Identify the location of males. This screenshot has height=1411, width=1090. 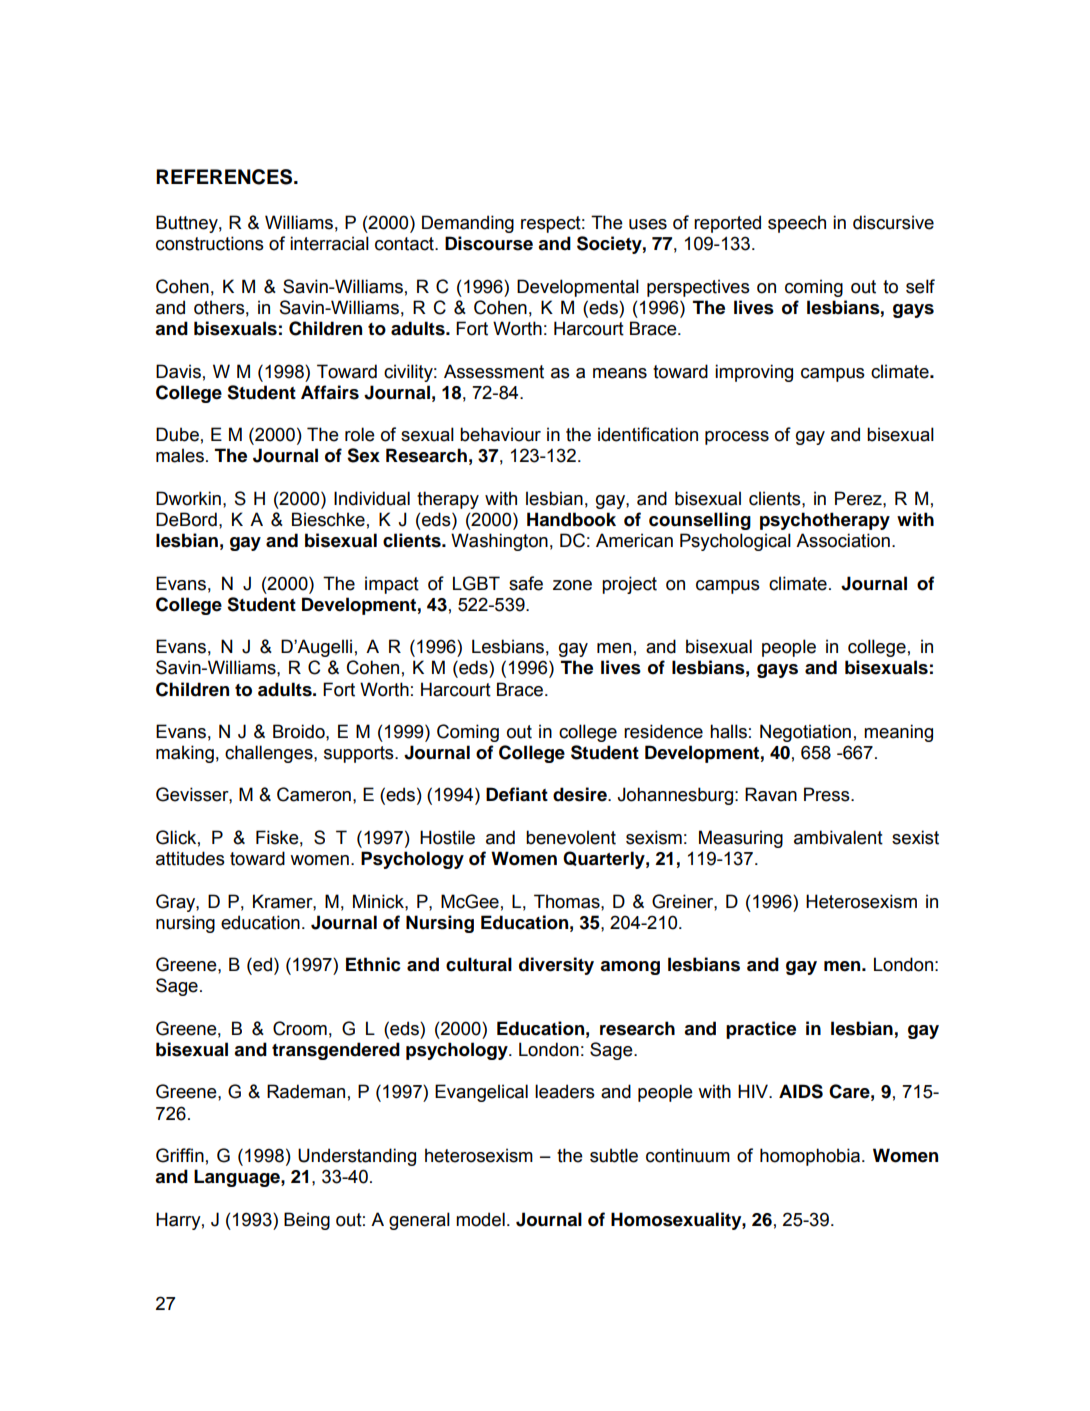
(180, 455).
